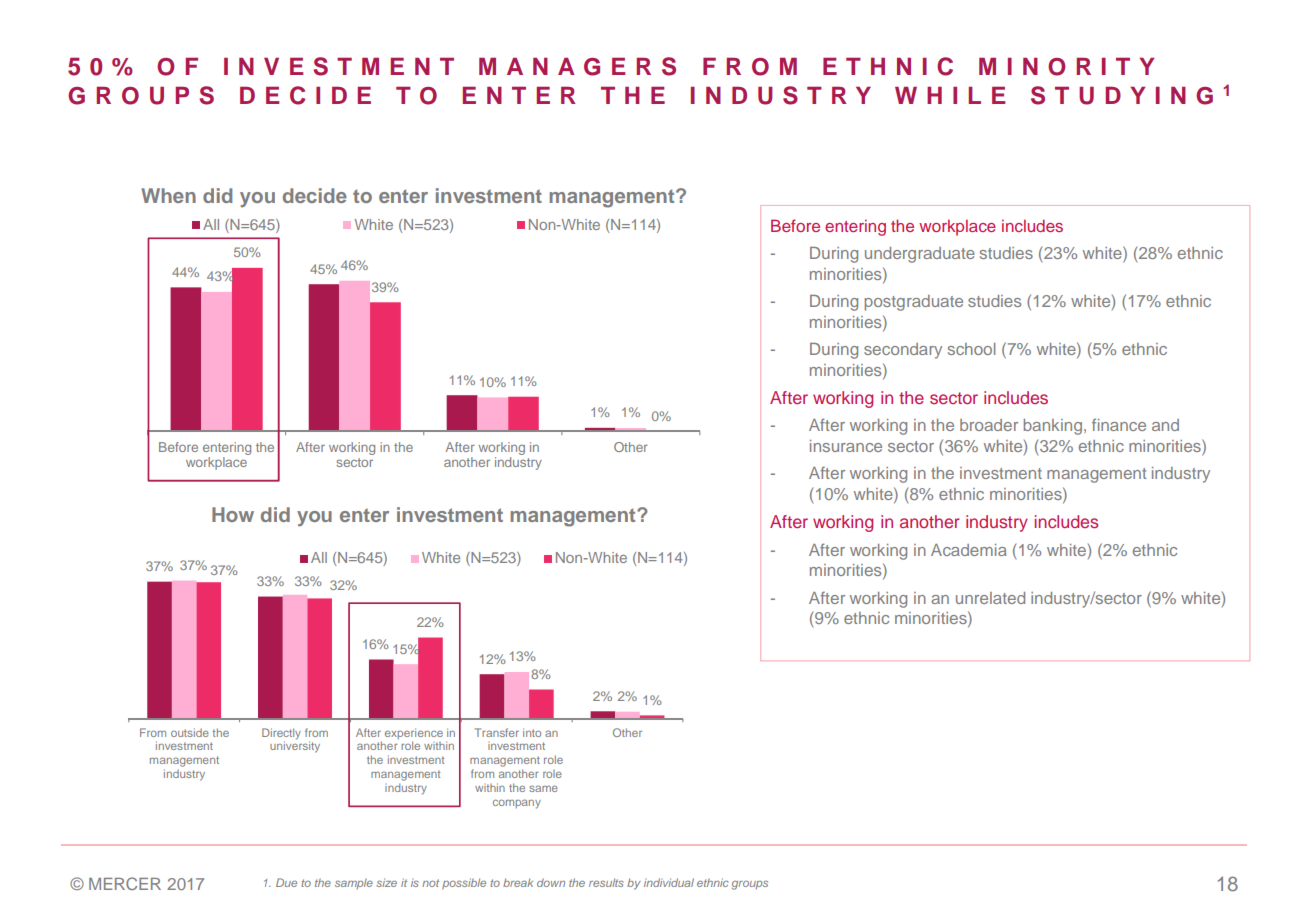 This screenshot has height=924, width=1308. What do you see at coordinates (233, 514) in the screenshot?
I see `How` at bounding box center [233, 514].
